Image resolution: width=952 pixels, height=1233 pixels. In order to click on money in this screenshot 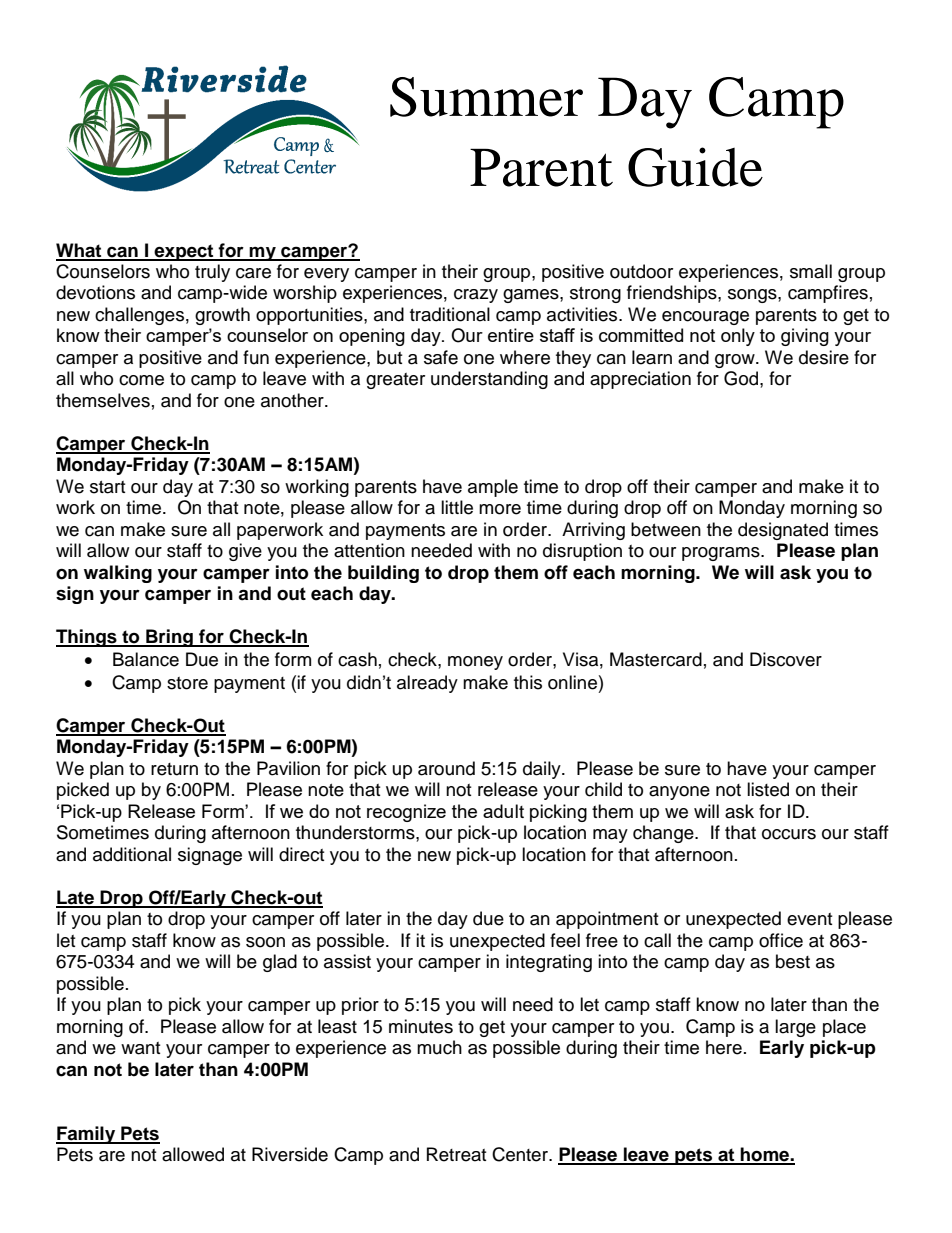, I will do `click(475, 663)`.
